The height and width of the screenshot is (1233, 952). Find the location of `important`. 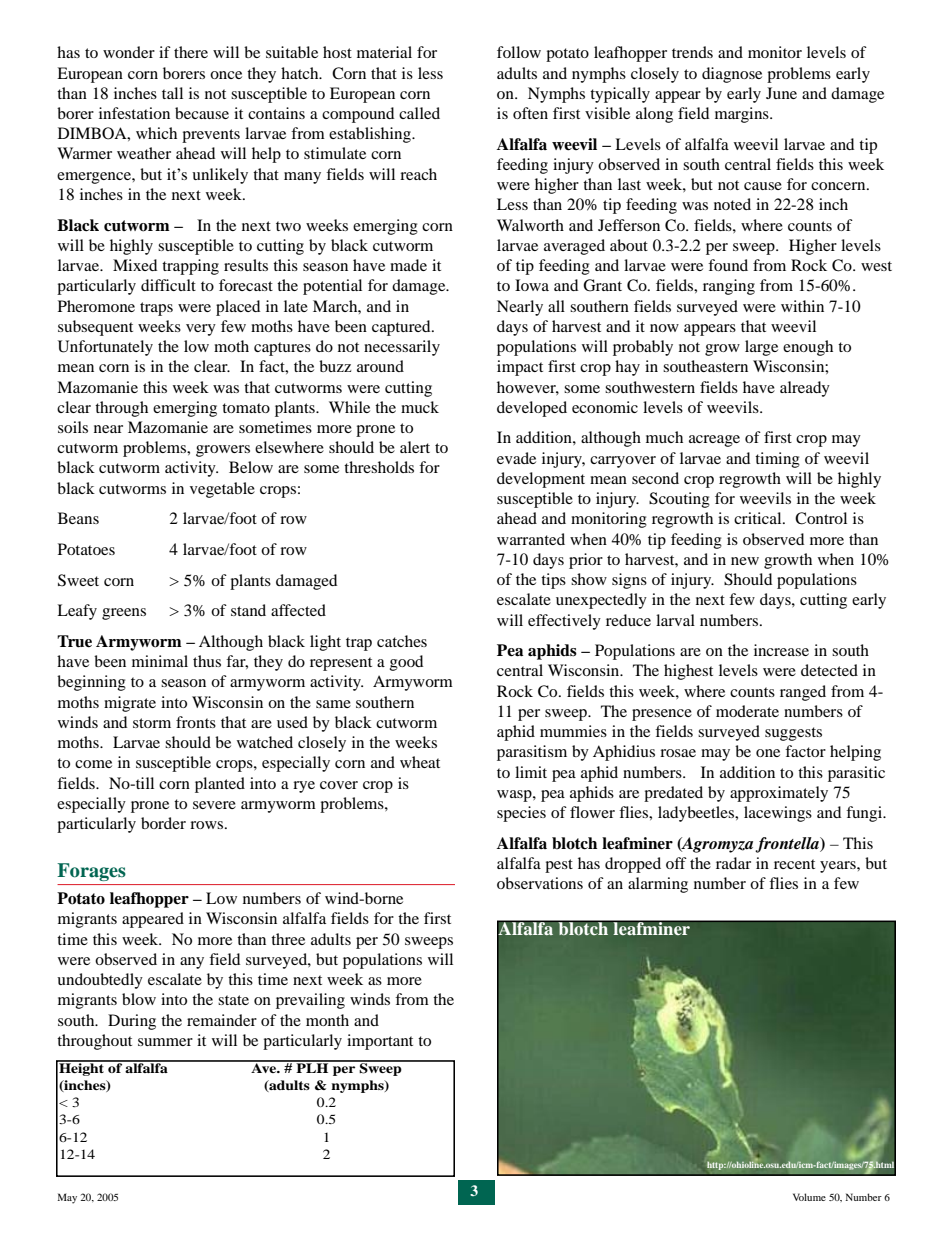

important is located at coordinates (380, 1042).
